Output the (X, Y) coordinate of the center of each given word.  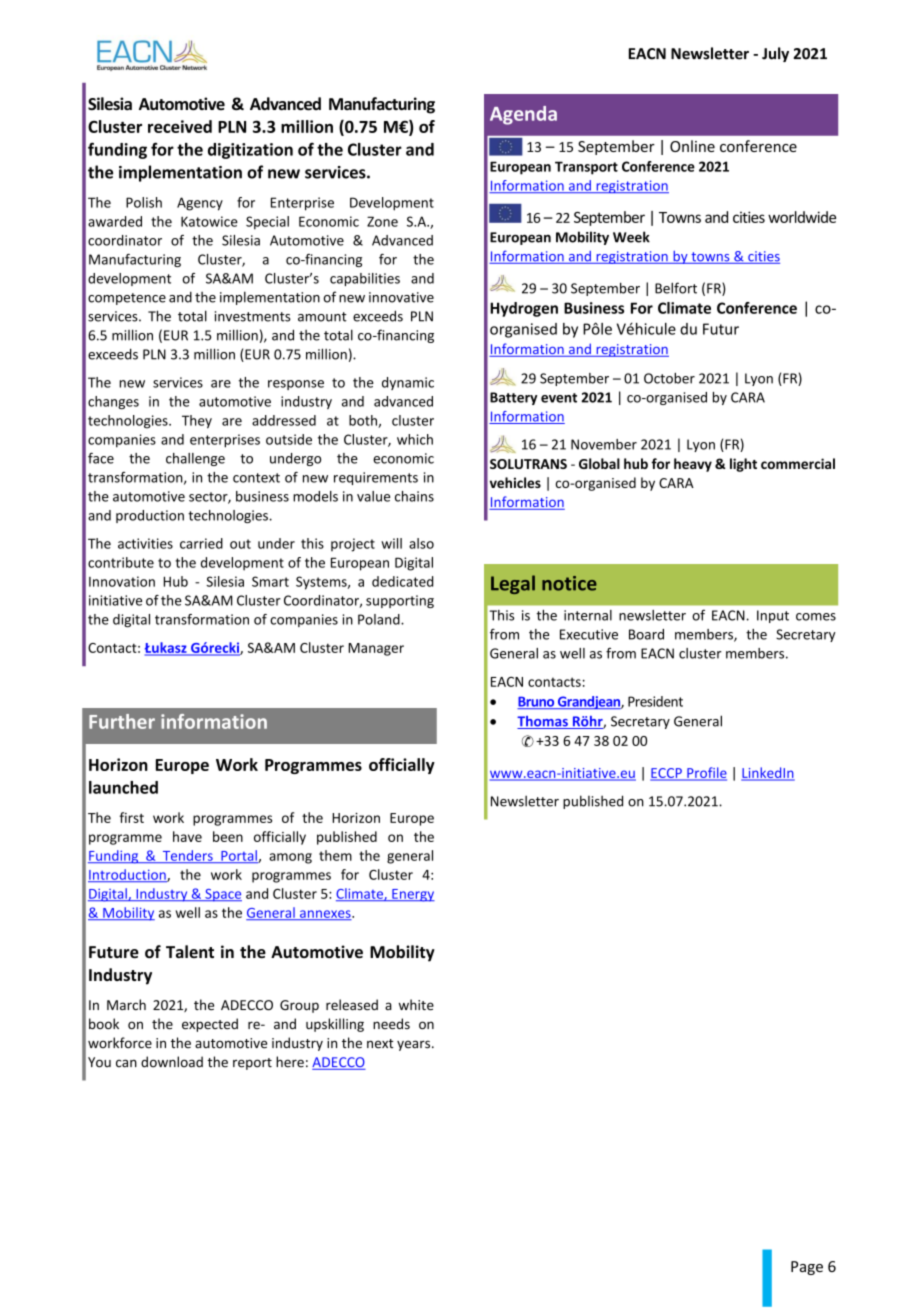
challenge (195, 459)
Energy (412, 895)
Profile (706, 773)
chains (414, 496)
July (775, 54)
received (180, 126)
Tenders (187, 856)
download (172, 1062)
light (743, 465)
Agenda (523, 115)
